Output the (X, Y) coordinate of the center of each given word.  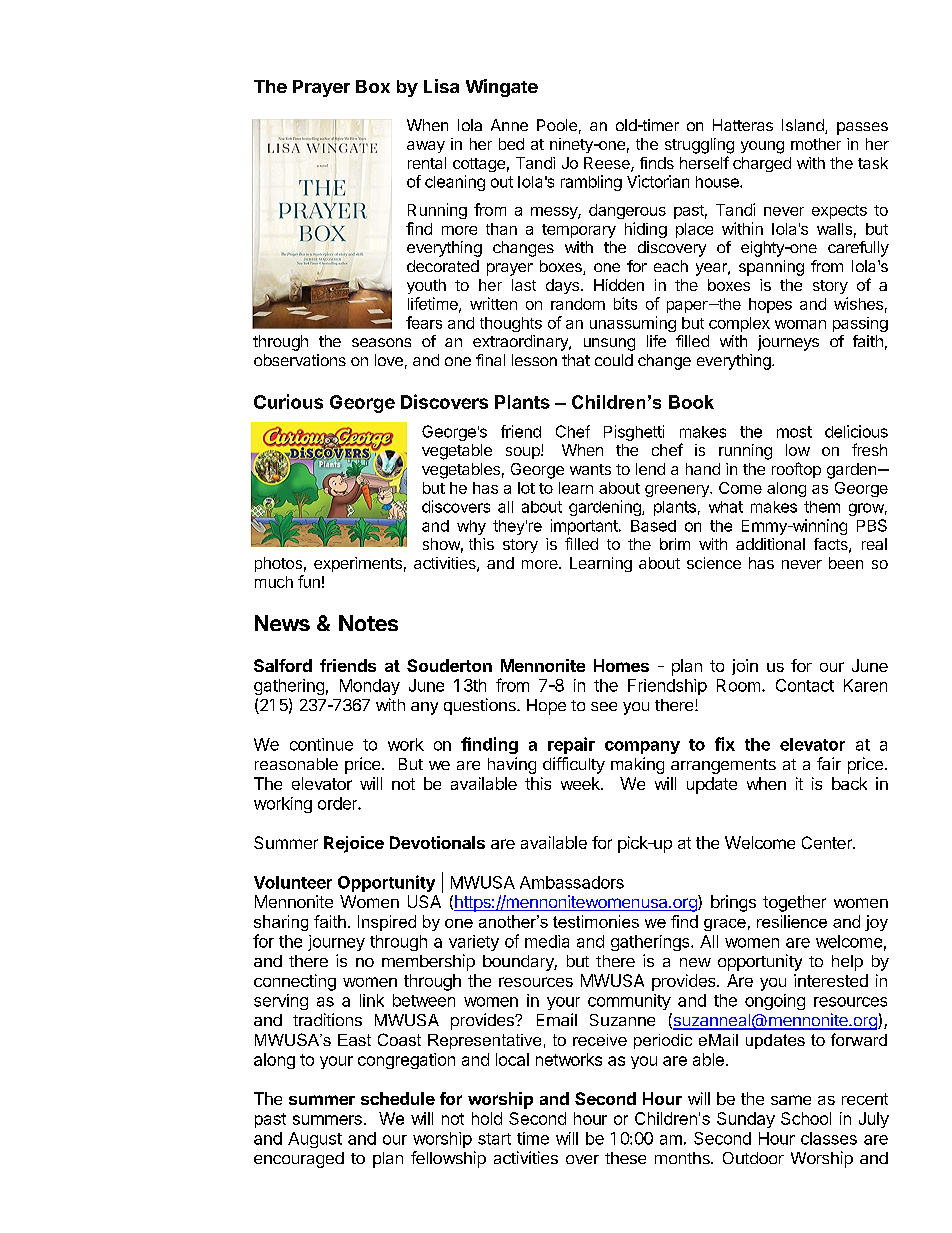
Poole (557, 125)
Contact (805, 685)
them (822, 507)
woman (800, 324)
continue (321, 744)
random (578, 304)
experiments (358, 564)
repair (571, 745)
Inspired (387, 923)
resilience (792, 921)
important (585, 527)
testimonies (596, 921)
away (426, 147)
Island (804, 126)
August (315, 1140)
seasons (381, 342)
